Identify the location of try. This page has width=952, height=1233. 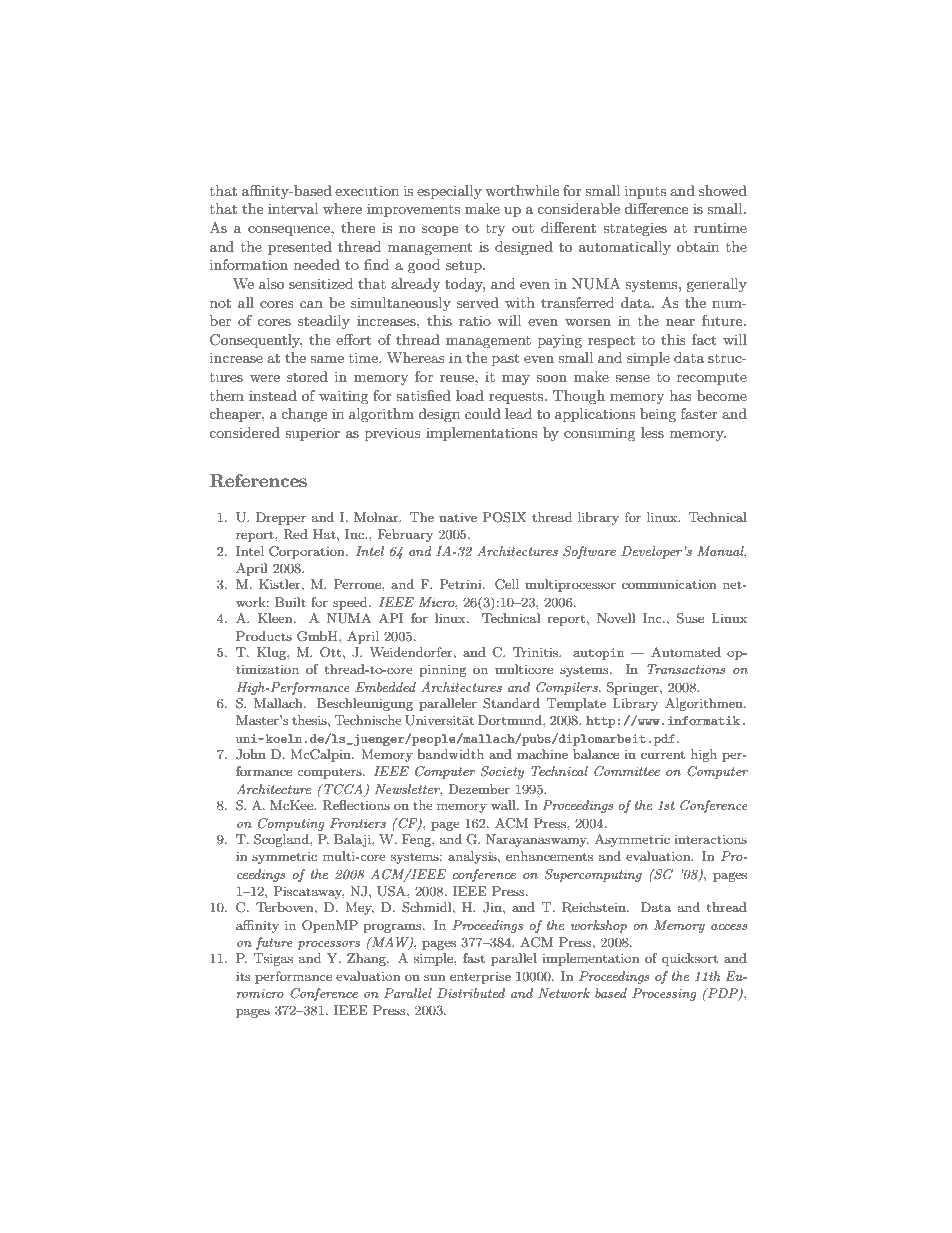
(495, 230).
